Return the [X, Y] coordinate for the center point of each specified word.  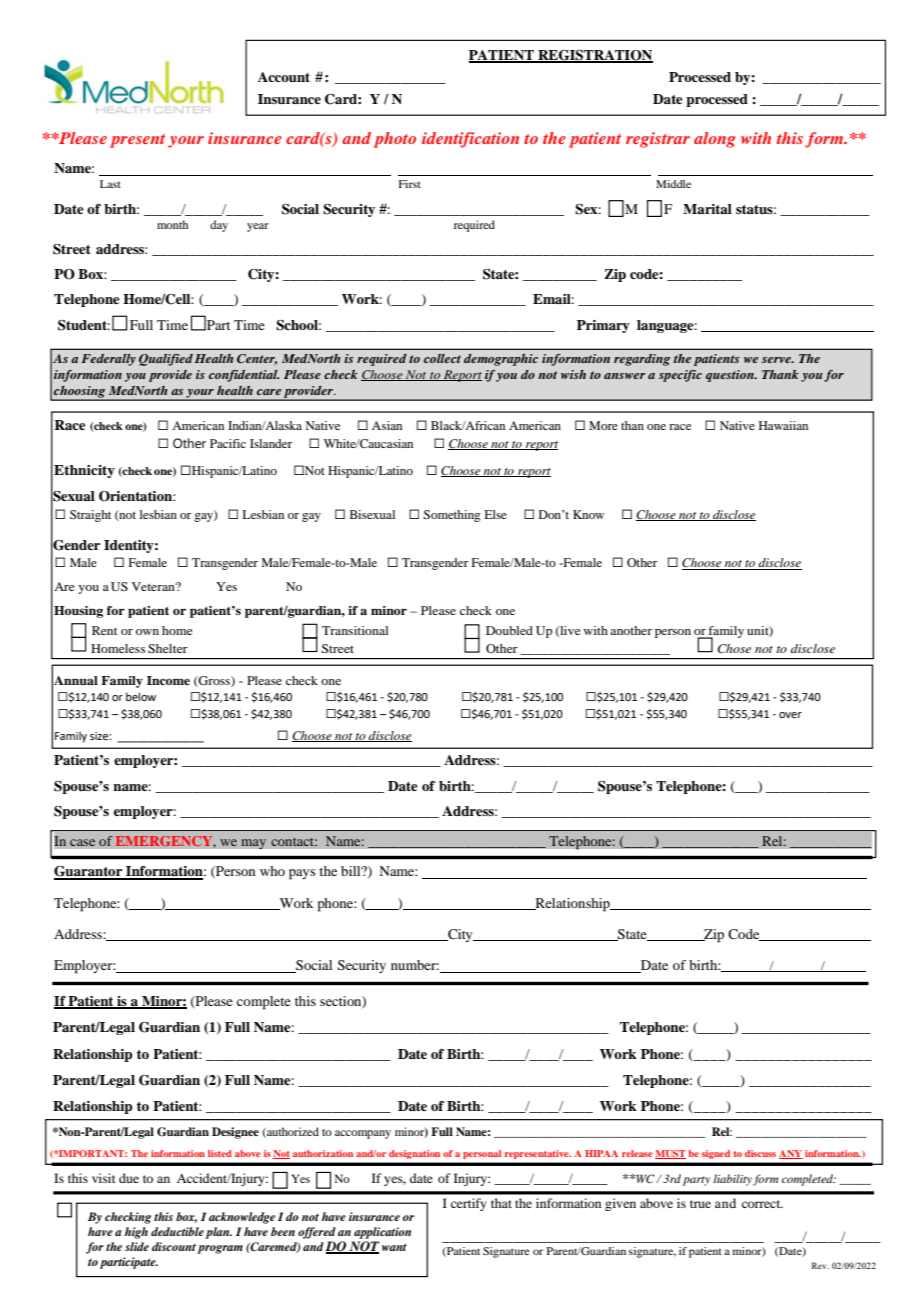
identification [470, 140]
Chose [734, 649]
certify [469, 1204]
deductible [177, 1231]
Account [284, 77]
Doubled [509, 630]
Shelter [168, 648]
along [715, 140]
